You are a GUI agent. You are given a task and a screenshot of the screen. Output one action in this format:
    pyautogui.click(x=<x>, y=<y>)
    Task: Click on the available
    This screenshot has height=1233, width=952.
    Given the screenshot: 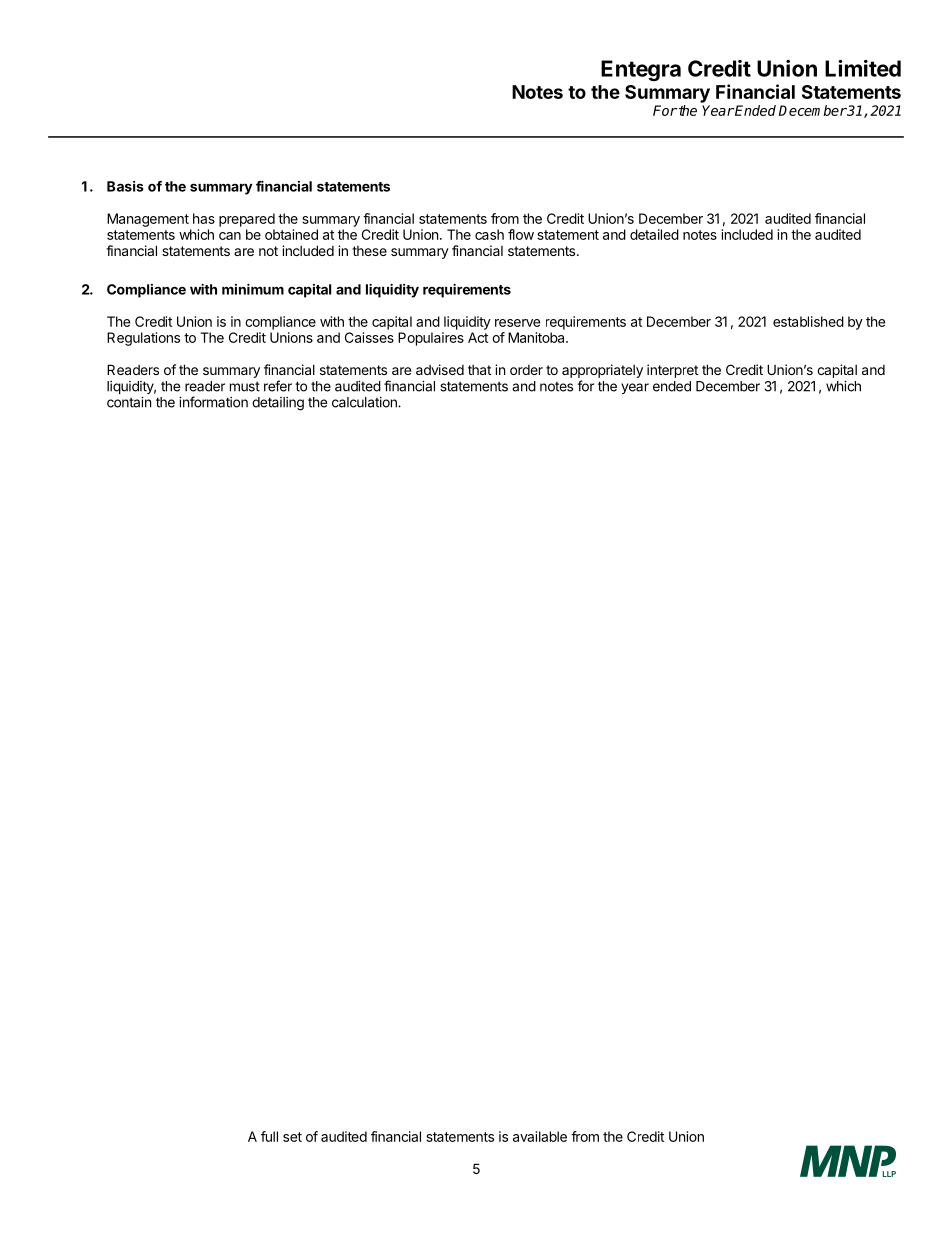 What is the action you would take?
    pyautogui.click(x=540, y=1136)
